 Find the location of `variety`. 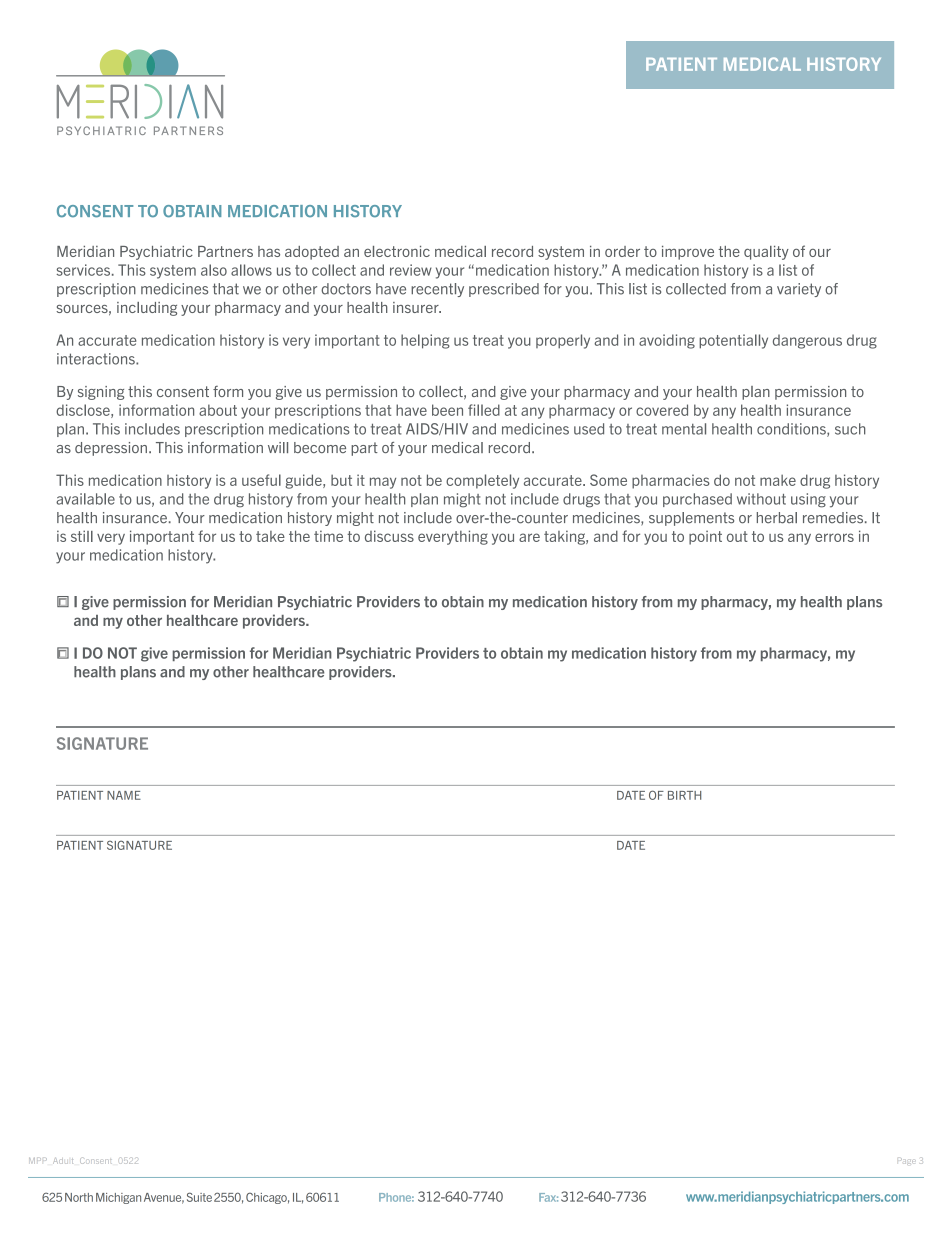

variety is located at coordinates (799, 290).
